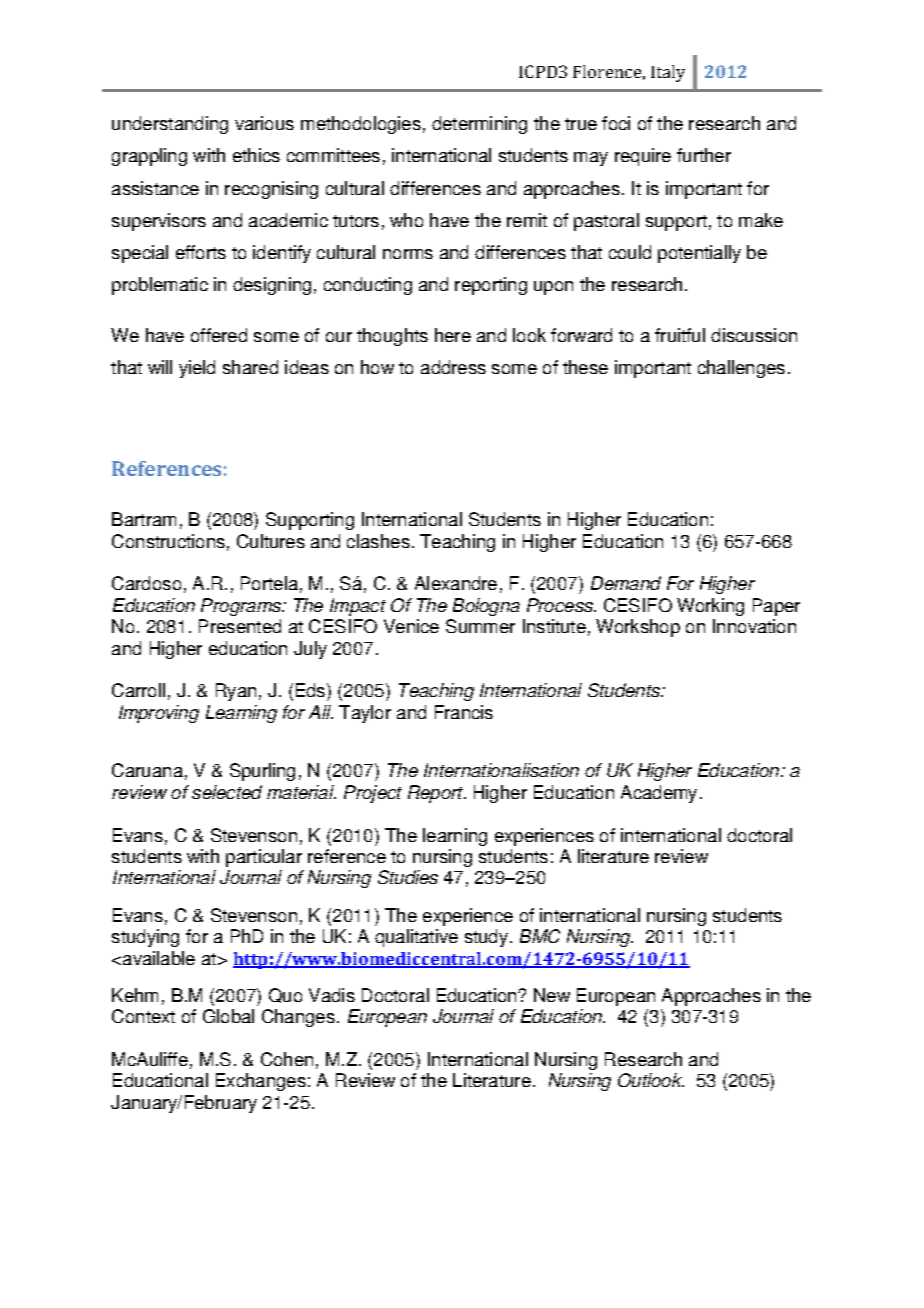 The width and height of the screenshot is (924, 1308). I want to click on yield, so click(197, 369).
